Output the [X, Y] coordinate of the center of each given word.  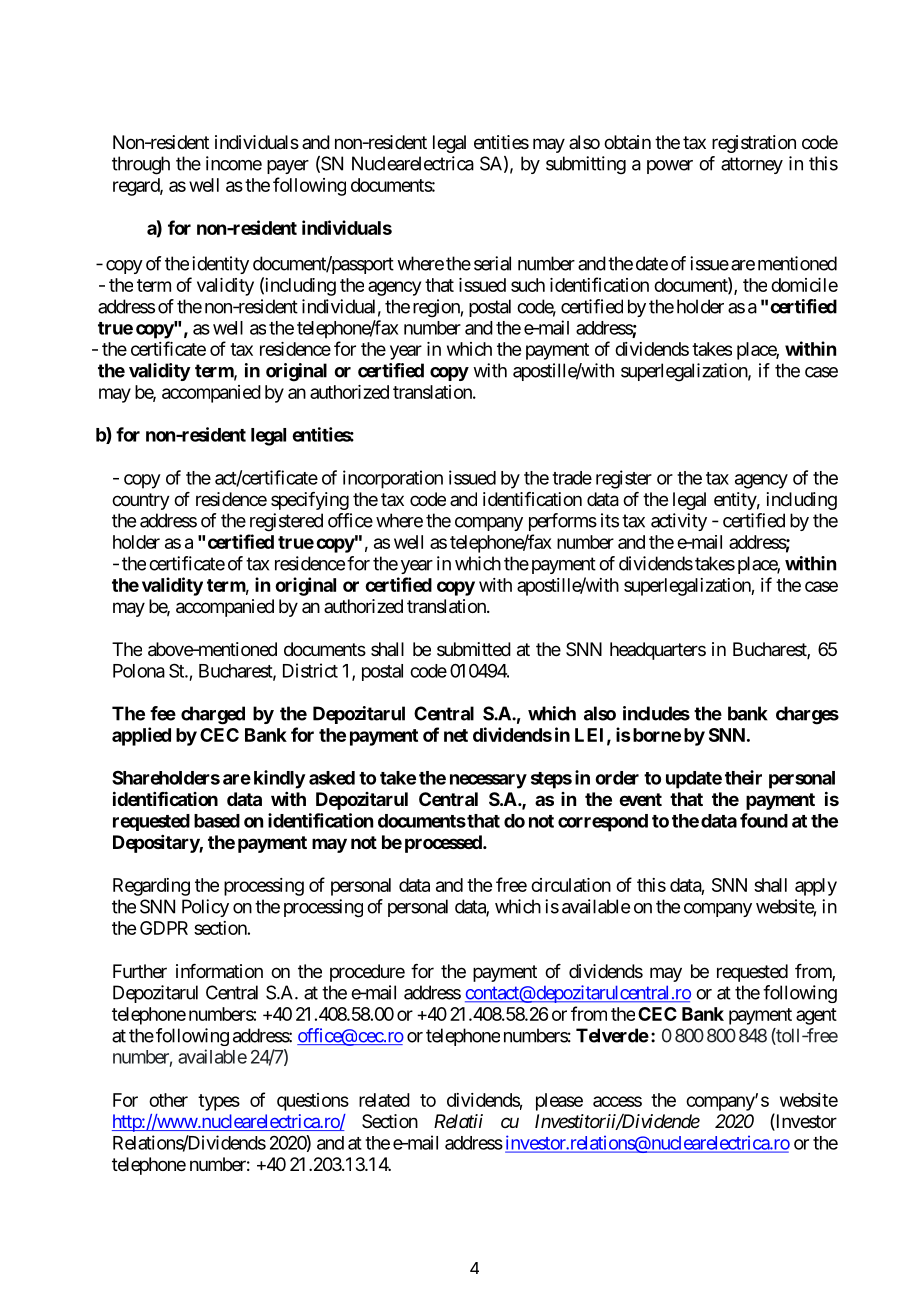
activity [679, 522]
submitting [586, 165]
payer [288, 167]
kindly [280, 779]
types [219, 1102]
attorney [752, 165]
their [743, 777]
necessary [488, 781]
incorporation [393, 479]
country [141, 501]
